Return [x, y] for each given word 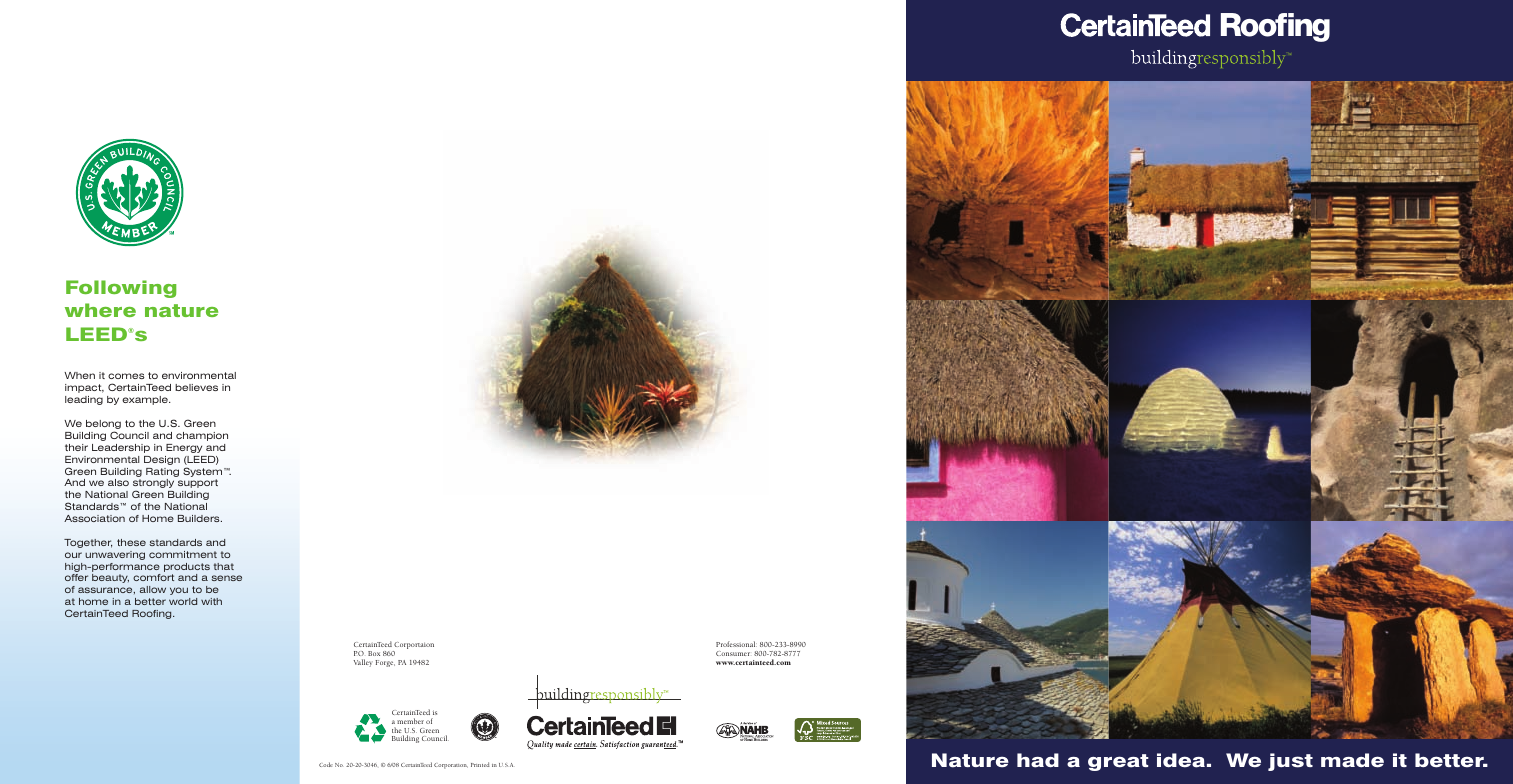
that [224, 566]
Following [121, 289]
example [146, 400]
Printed [480, 764]
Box [374, 653]
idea [1181, 760]
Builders [200, 518]
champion [202, 436]
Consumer [733, 653]
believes [196, 387]
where [100, 310]
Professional [736, 644]
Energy [184, 448]
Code [326, 764]
